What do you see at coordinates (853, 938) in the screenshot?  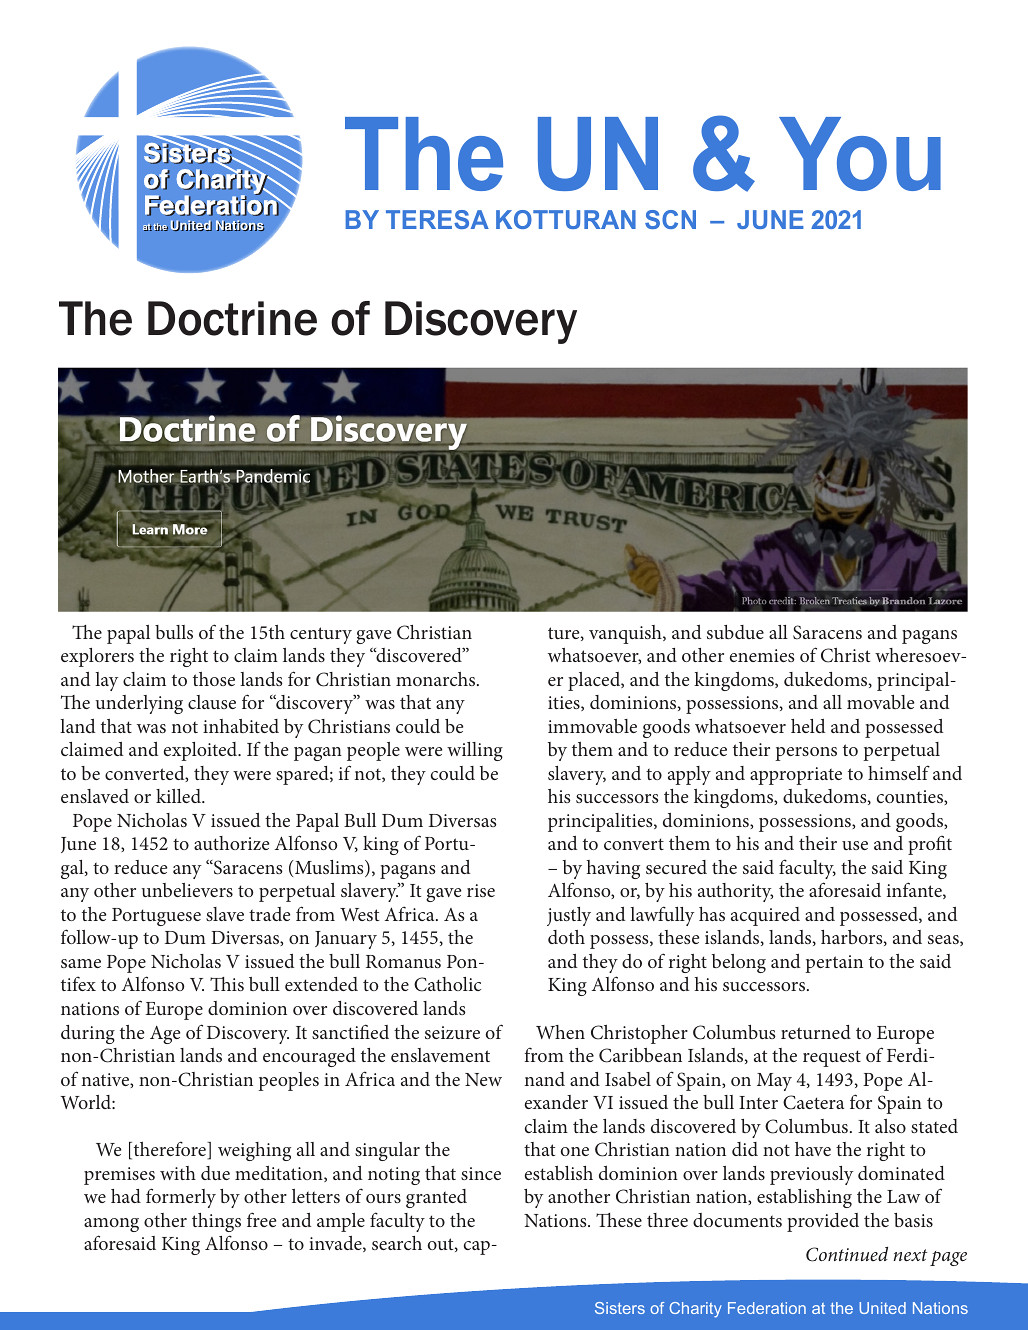 I see `harbors` at bounding box center [853, 938].
